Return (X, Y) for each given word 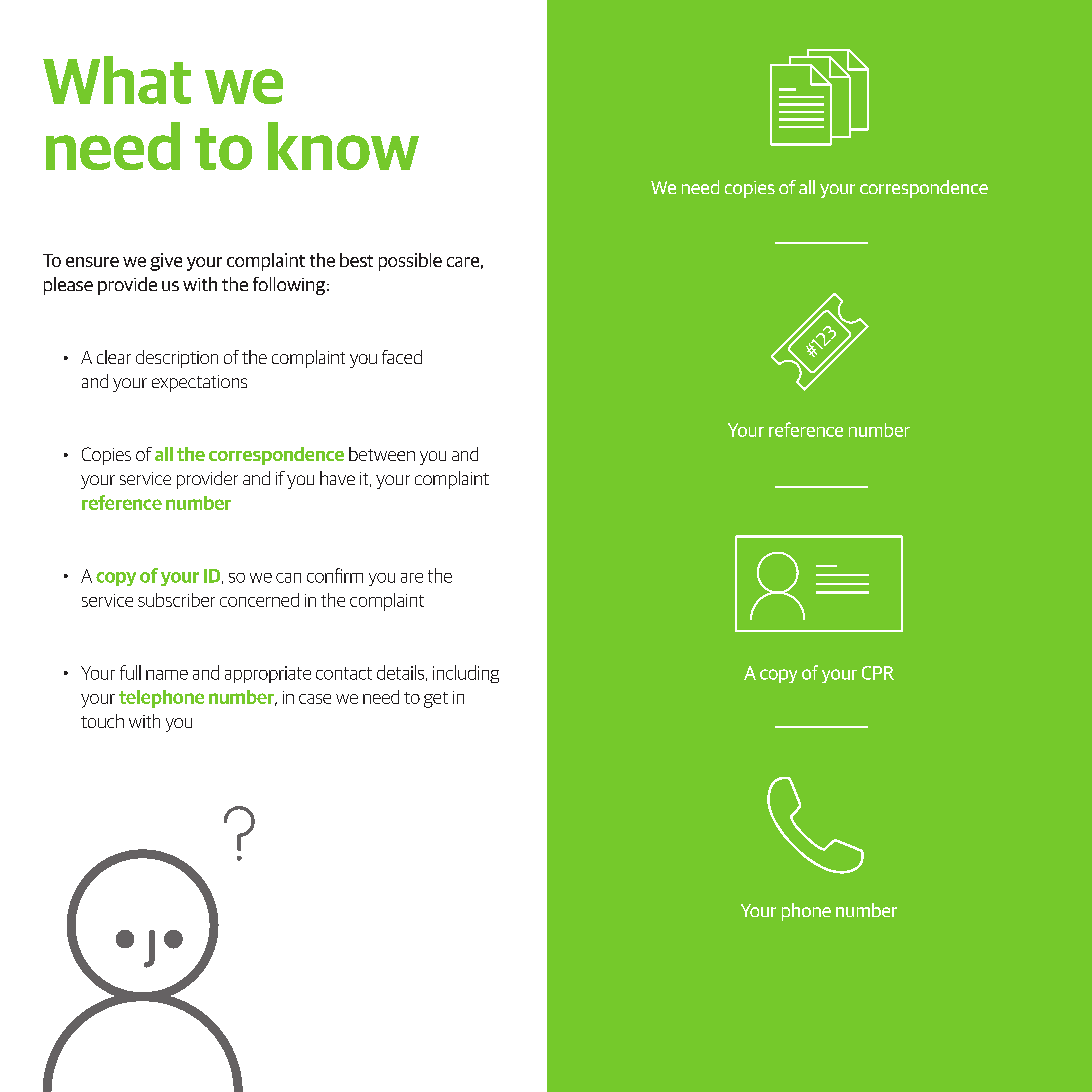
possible (410, 262)
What (117, 80)
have (337, 478)
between (382, 454)
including (466, 674)
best (356, 260)
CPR (878, 673)
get (436, 700)
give (166, 262)
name (167, 675)
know (343, 146)
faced (402, 357)
